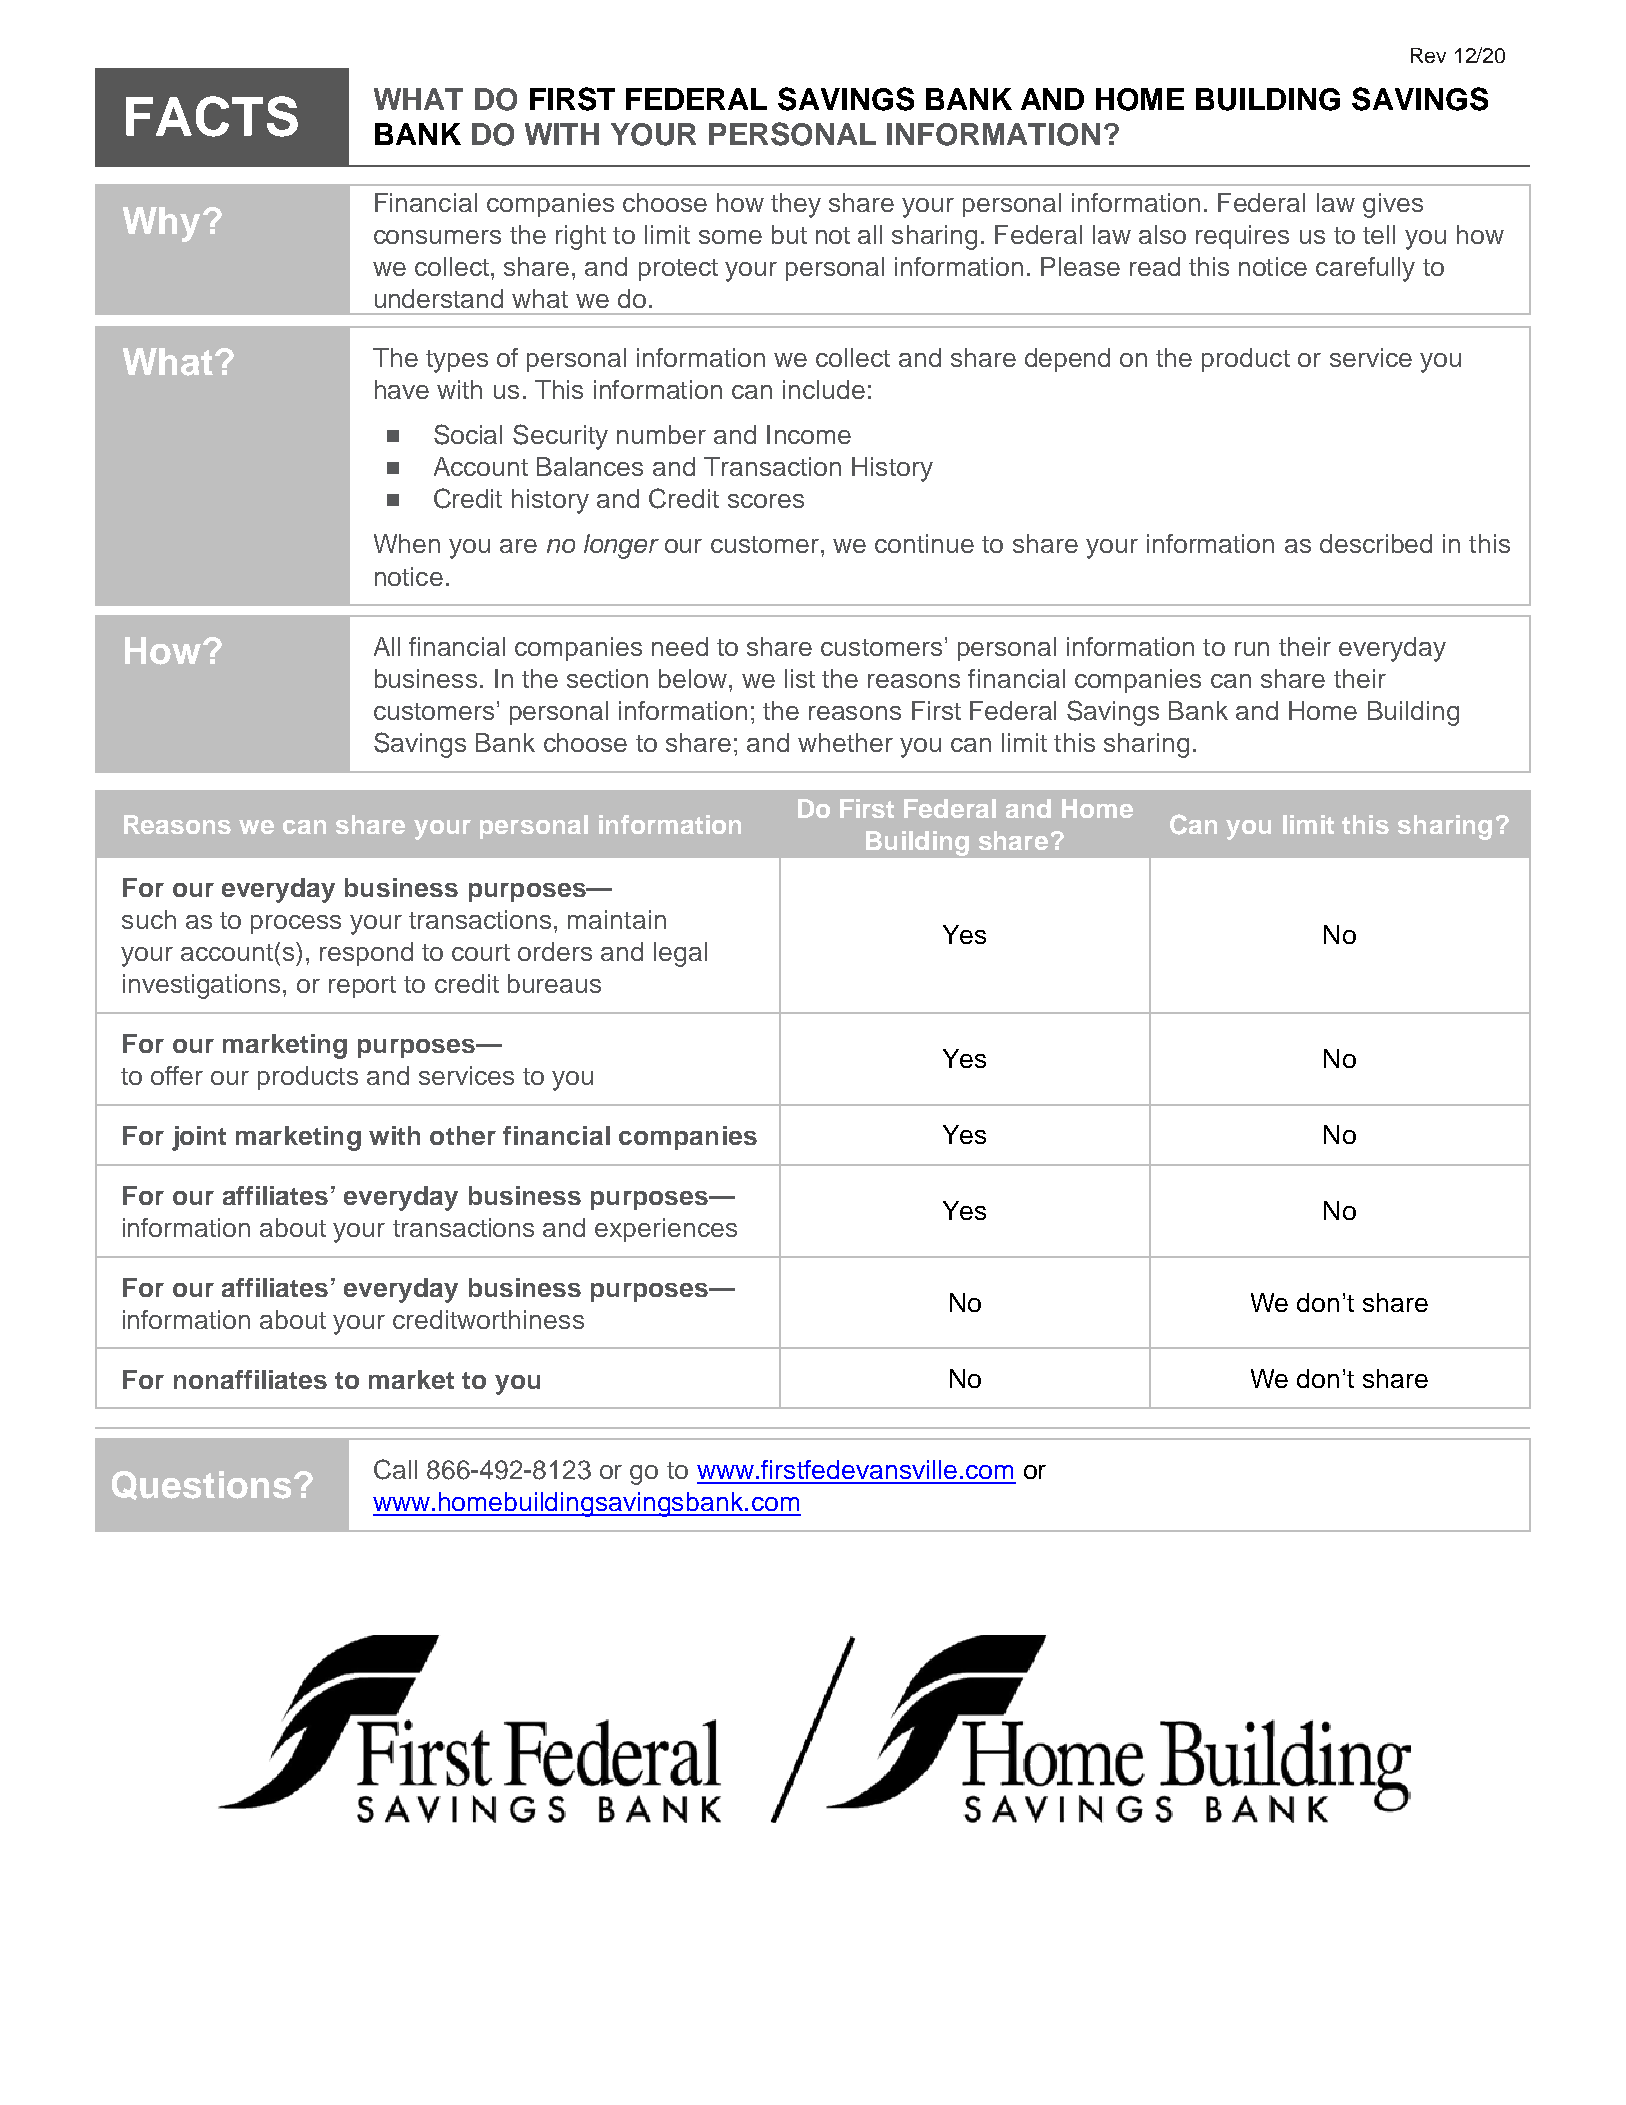 The image size is (1626, 2105). What do you see at coordinates (766, 501) in the page?
I see `scores` at bounding box center [766, 501].
